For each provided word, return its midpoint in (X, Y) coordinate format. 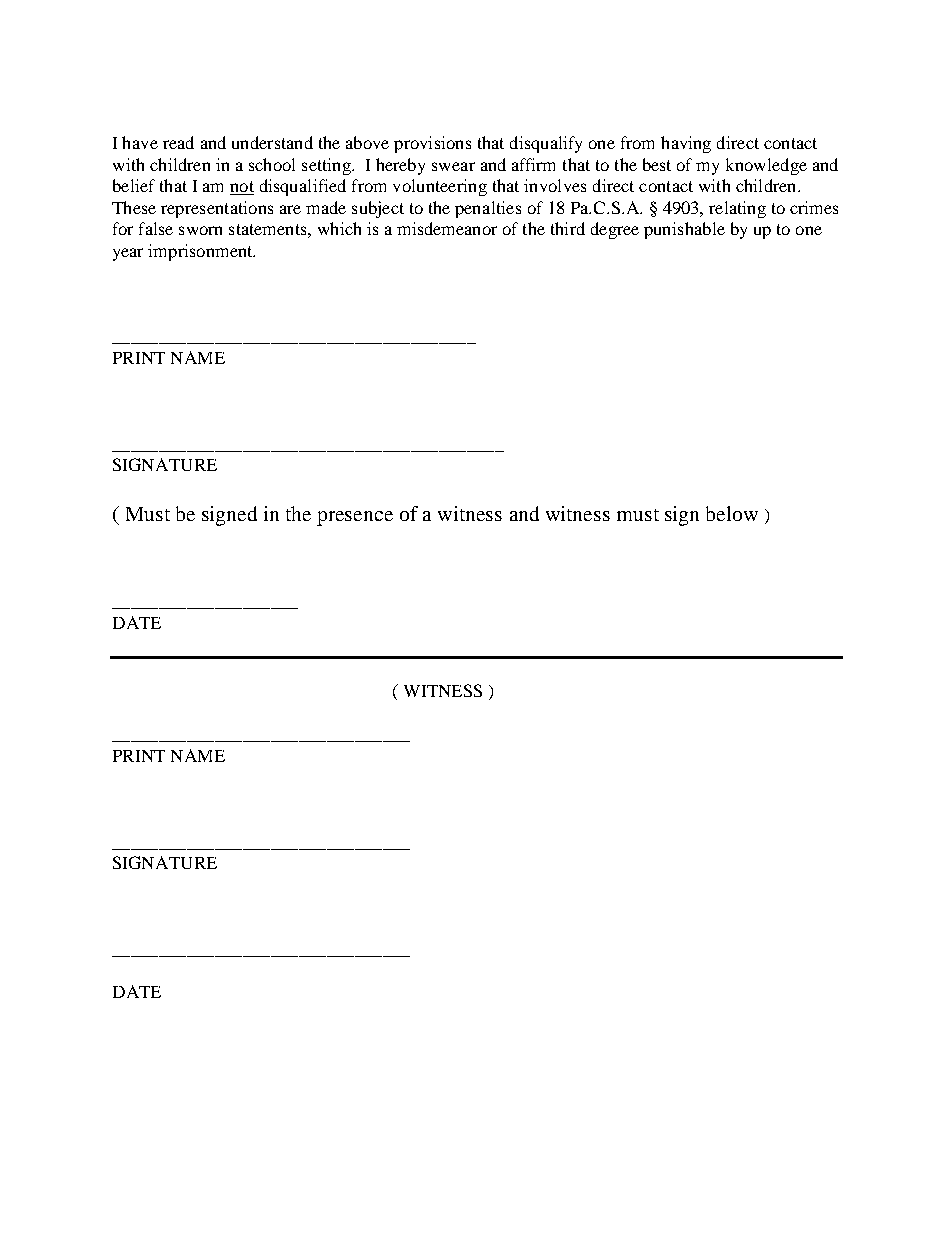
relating (737, 209)
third (568, 228)
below (732, 513)
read (178, 142)
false (156, 228)
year (128, 254)
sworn (200, 230)
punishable (684, 230)
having (686, 144)
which (339, 228)
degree (615, 230)
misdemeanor (447, 228)
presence (355, 518)
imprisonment (201, 252)
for (123, 228)
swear (453, 166)
